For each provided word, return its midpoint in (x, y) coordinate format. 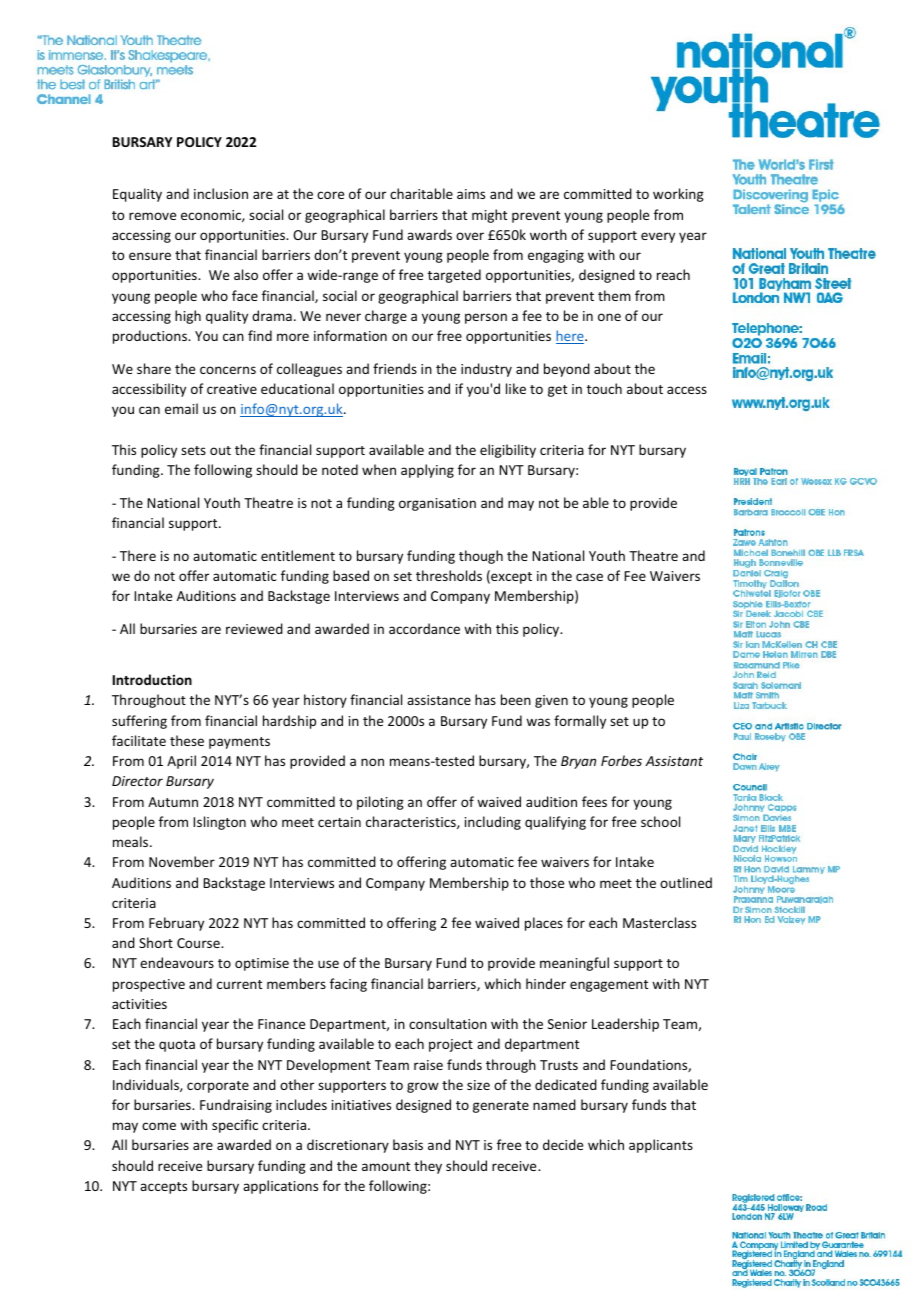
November (182, 861)
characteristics (412, 822)
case (589, 577)
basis (408, 1144)
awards (429, 234)
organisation (437, 504)
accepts (163, 1188)
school (660, 821)
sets (193, 450)
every (658, 237)
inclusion (221, 193)
